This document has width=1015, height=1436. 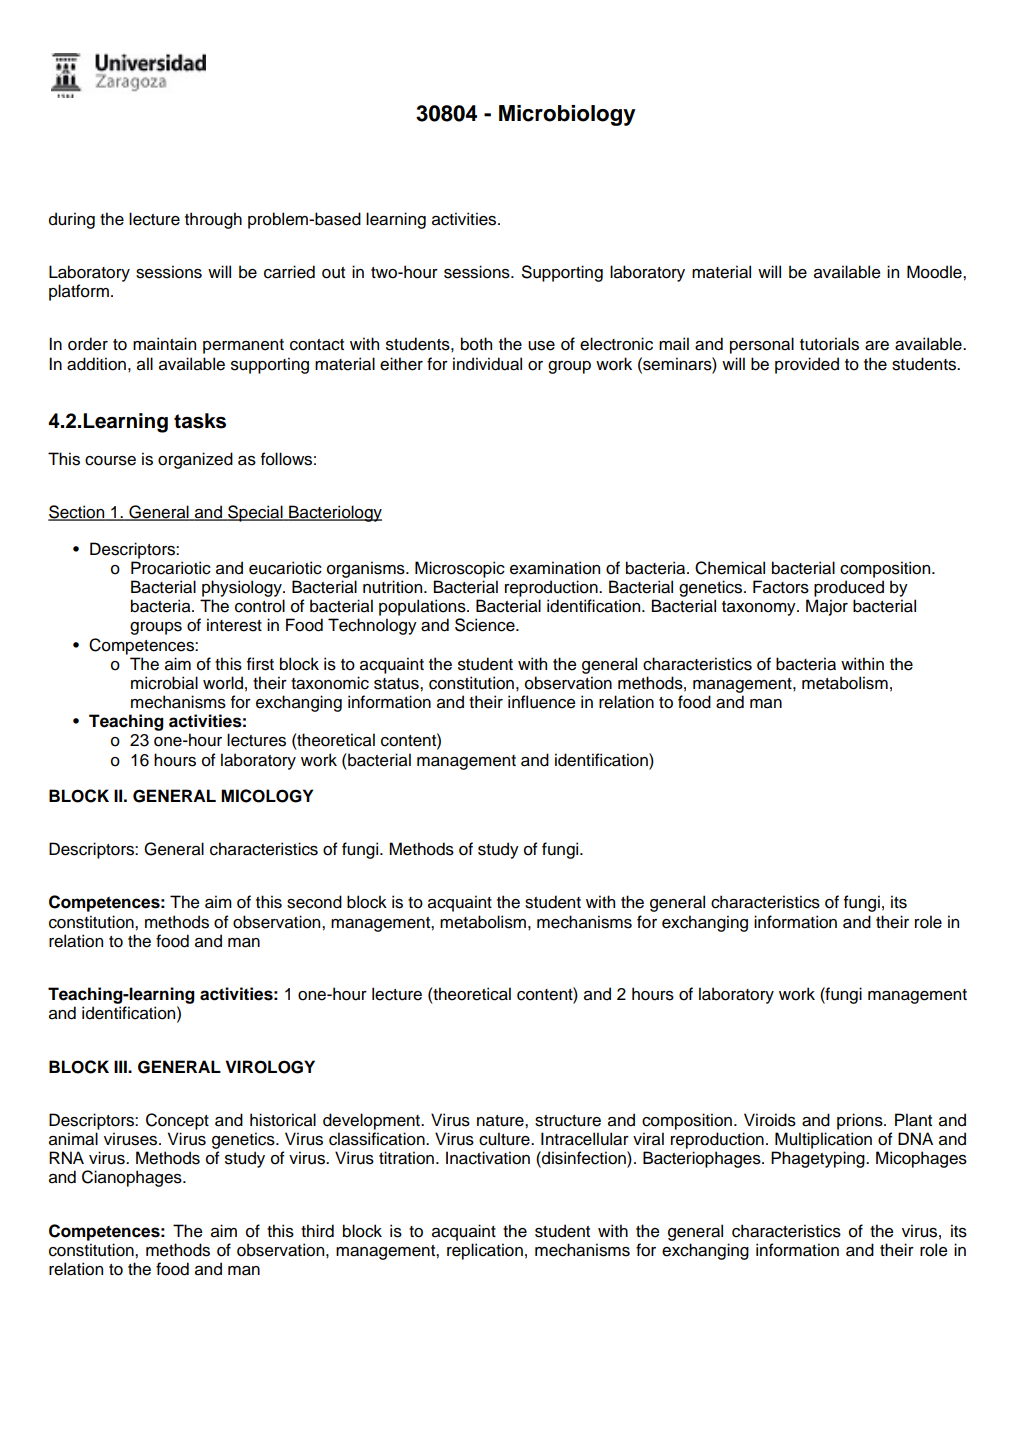 What do you see at coordinates (935, 272) in the document?
I see `Moodle` at bounding box center [935, 272].
